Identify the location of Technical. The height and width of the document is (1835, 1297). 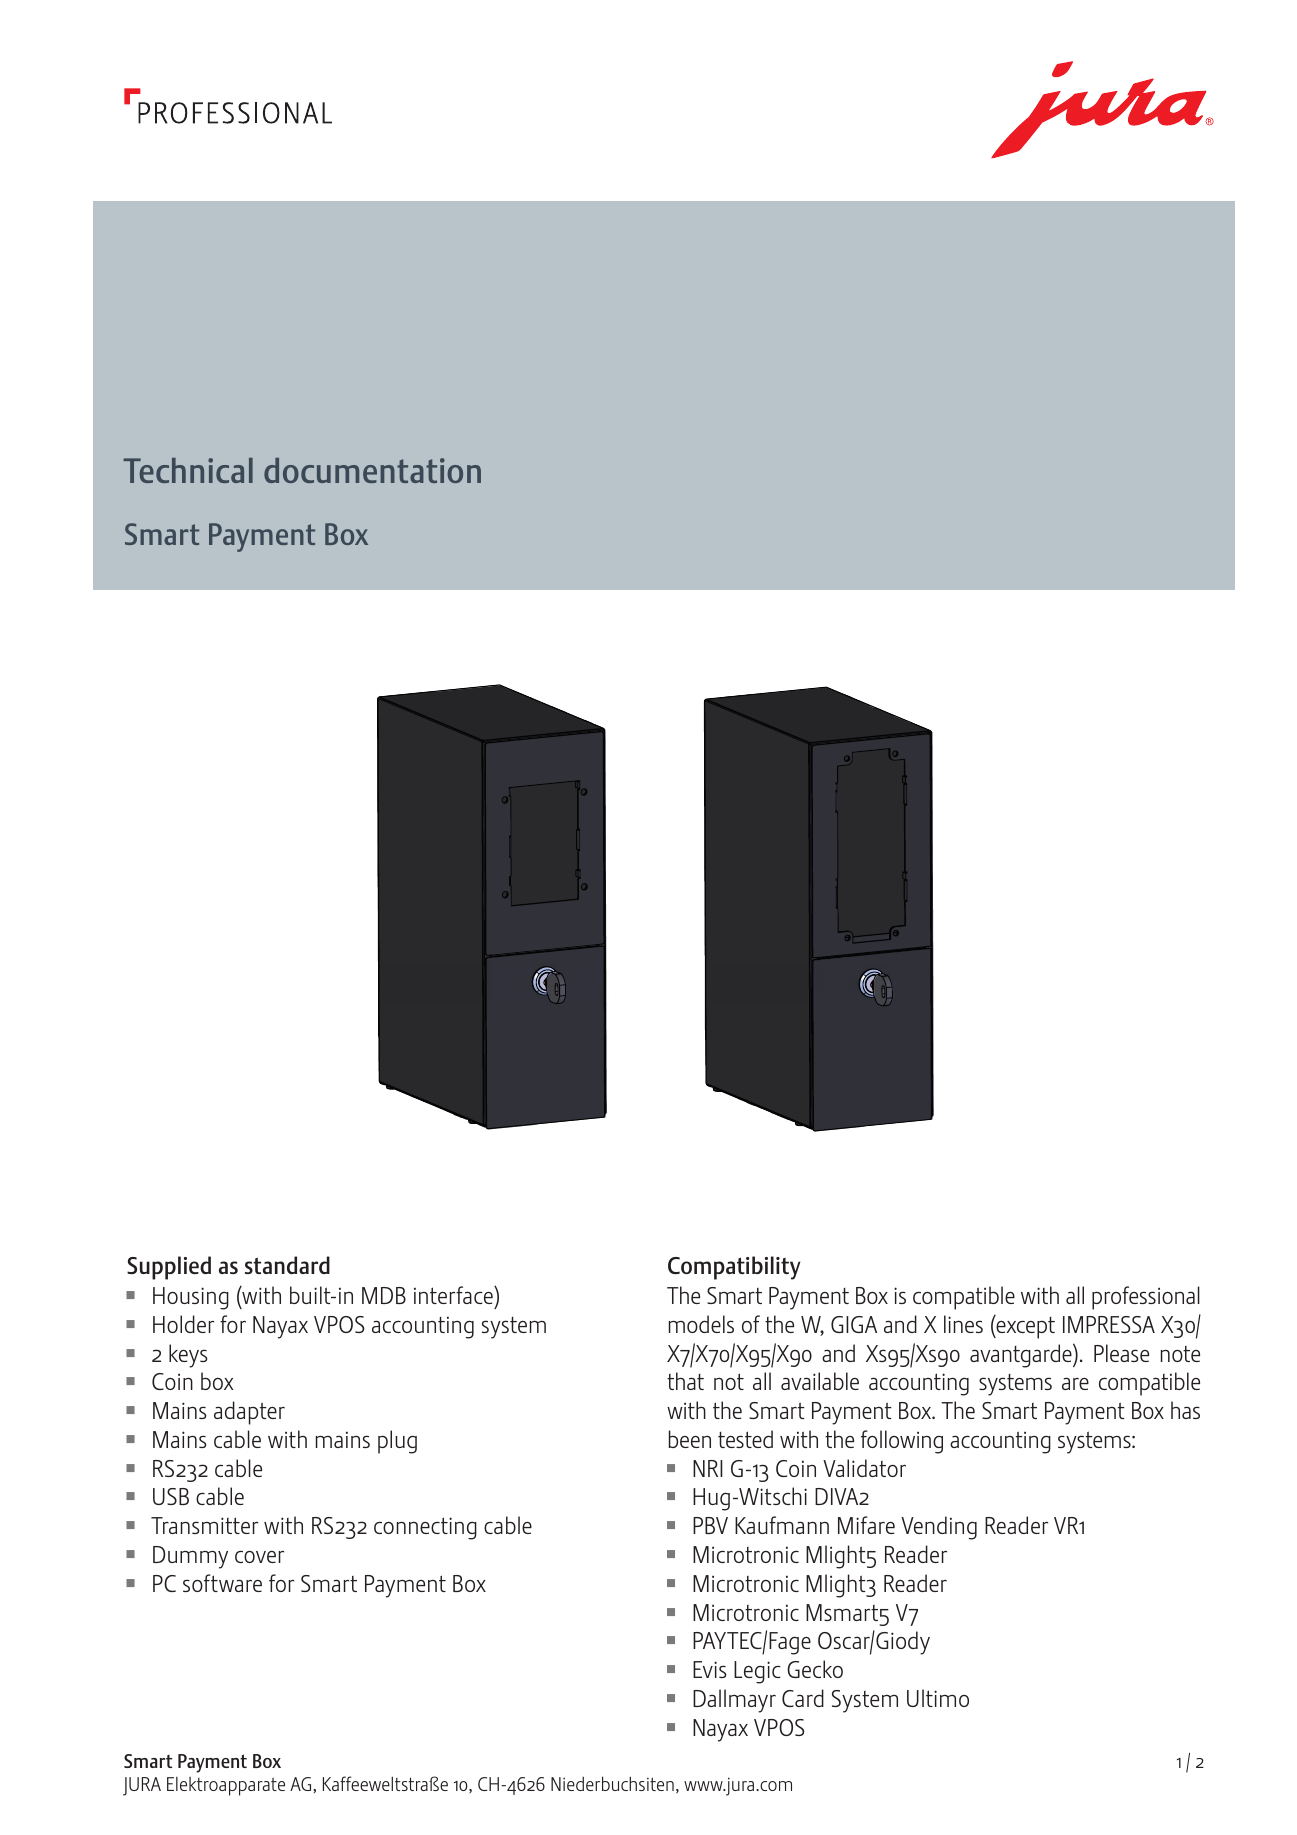
(188, 470).
